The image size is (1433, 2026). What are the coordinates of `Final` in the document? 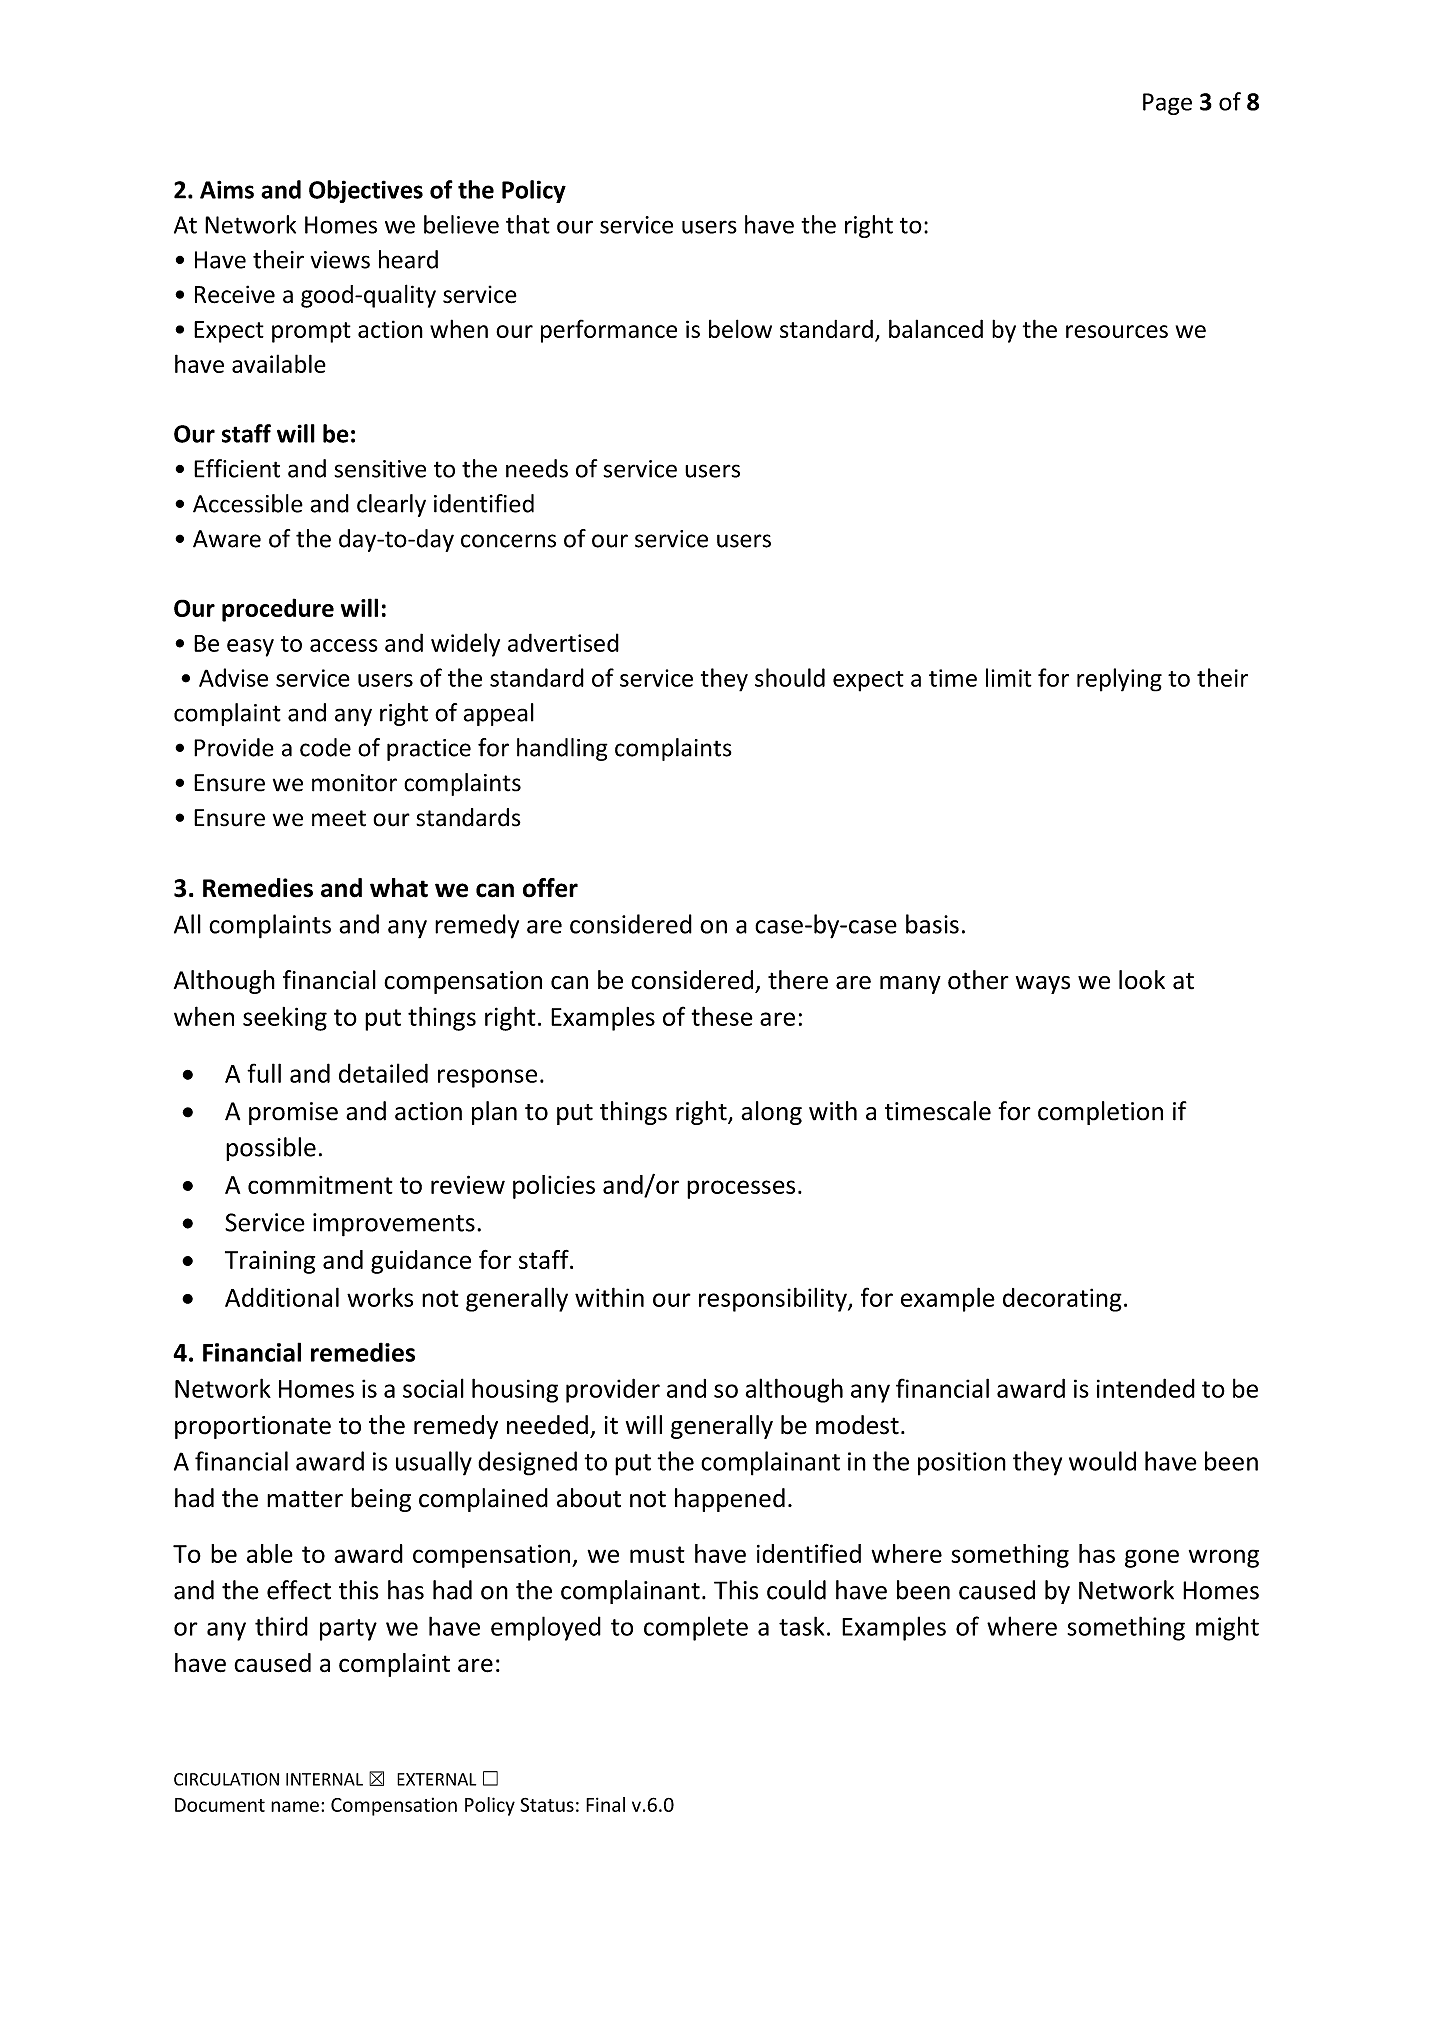 It's located at (605, 1804).
